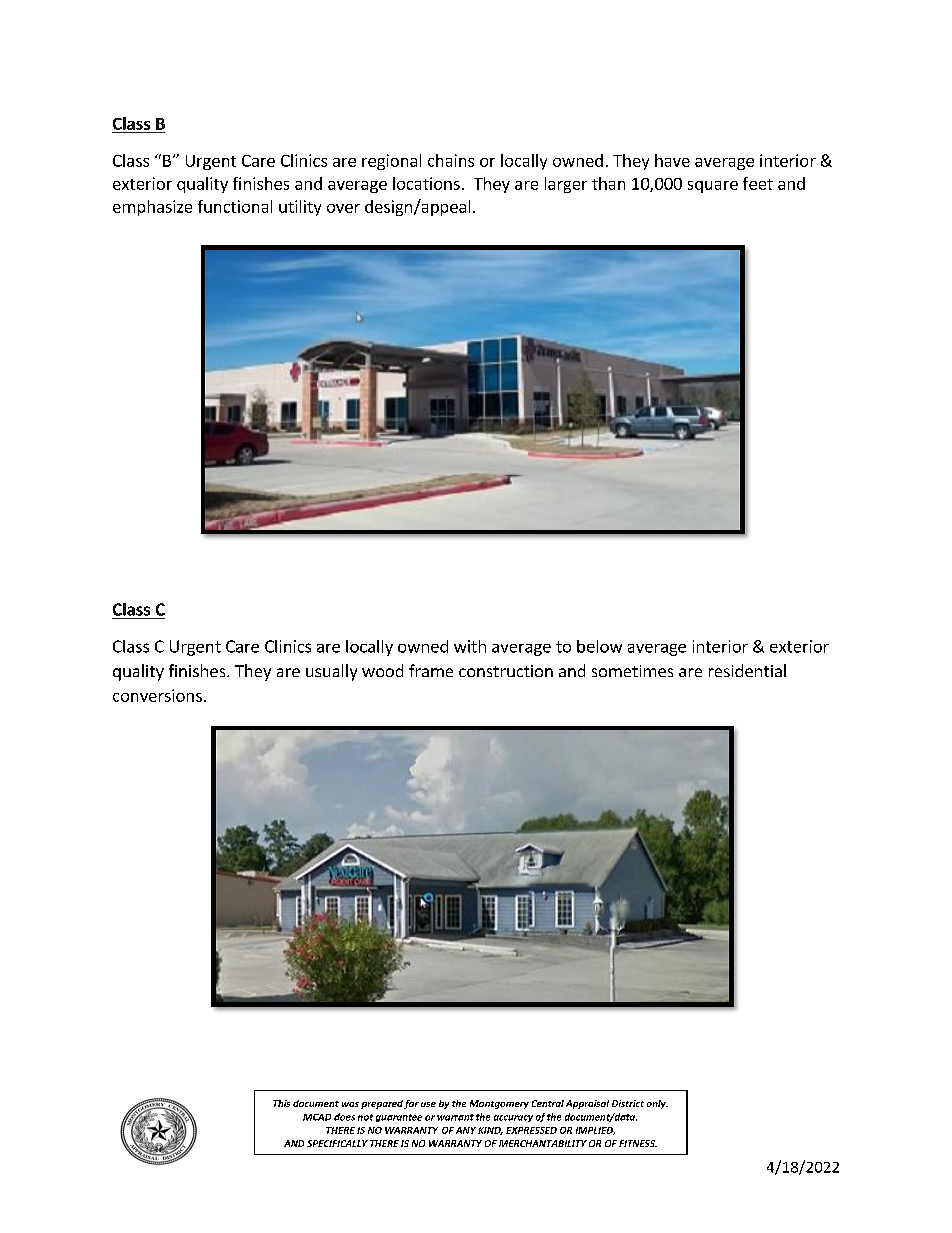 Image resolution: width=952 pixels, height=1233 pixels. What do you see at coordinates (657, 1104) in the screenshot?
I see `only` at bounding box center [657, 1104].
